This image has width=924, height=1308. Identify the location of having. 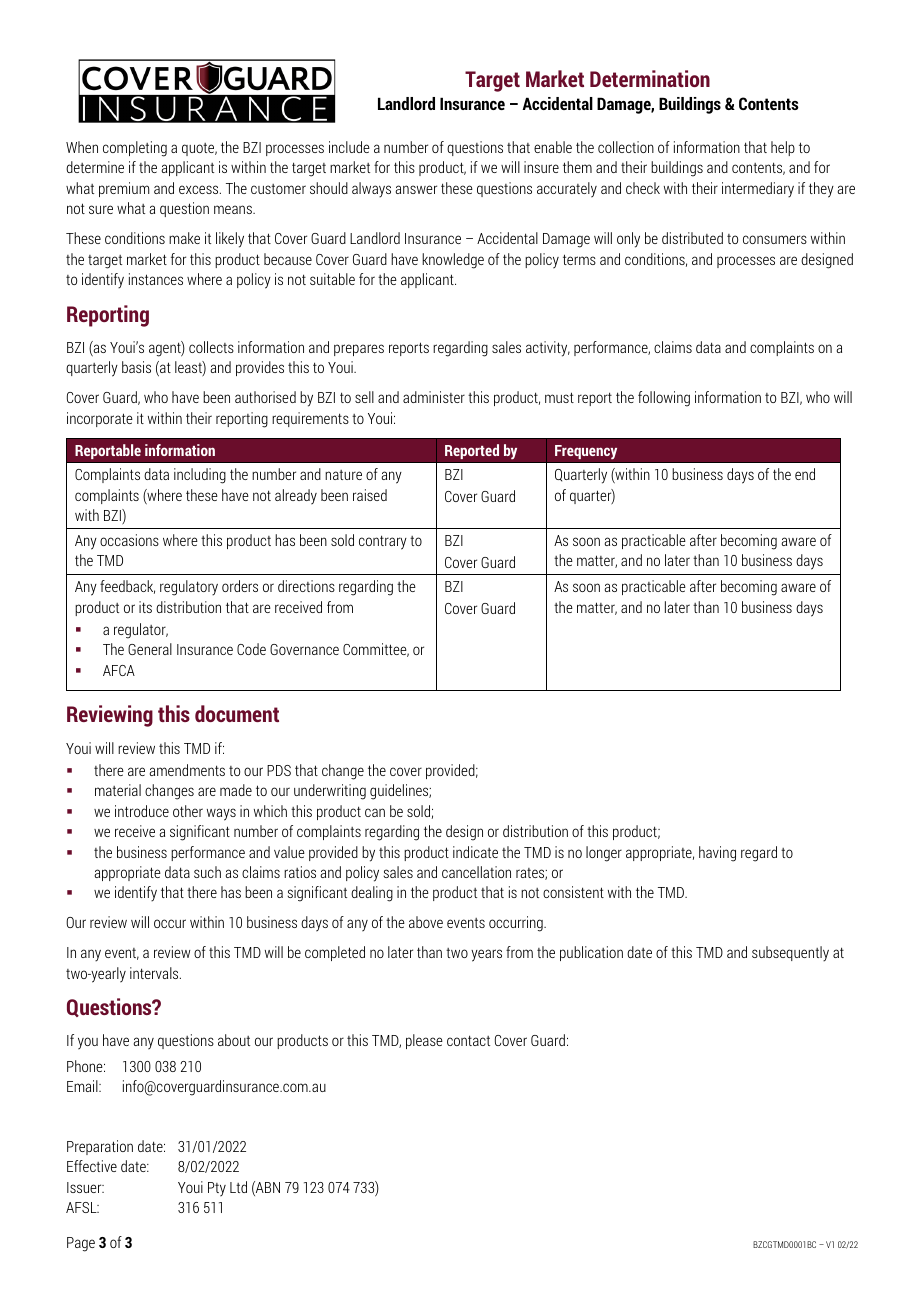
(717, 854).
